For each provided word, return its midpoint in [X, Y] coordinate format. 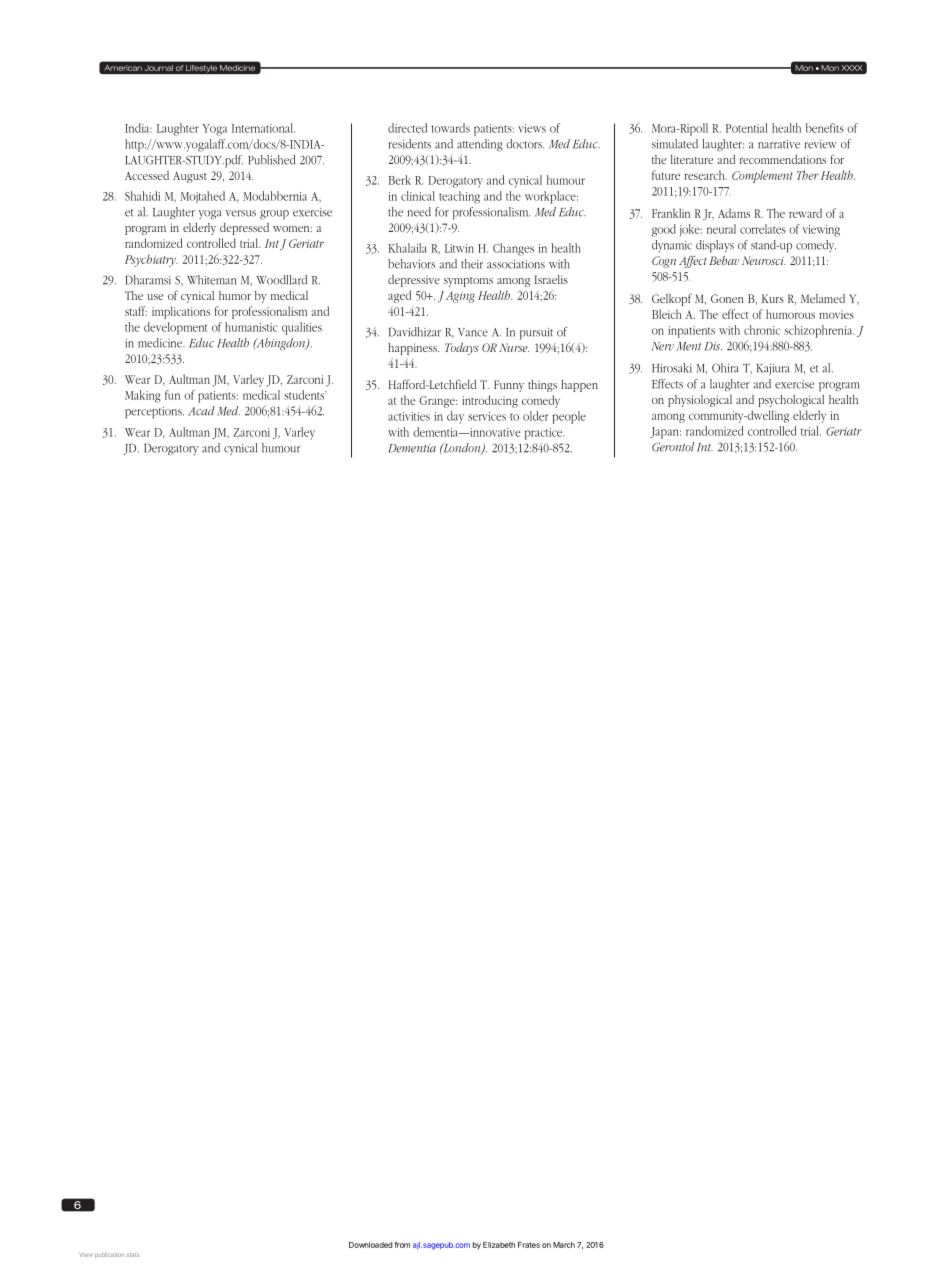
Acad [201, 411]
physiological [700, 401]
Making [143, 396]
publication [109, 1255]
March [564, 1245]
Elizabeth [499, 1245]
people [569, 417]
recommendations [783, 159]
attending [479, 145]
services [487, 416]
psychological [791, 401]
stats [133, 1255]
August [190, 177]
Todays [462, 349]
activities [409, 416]
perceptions [154, 413]
